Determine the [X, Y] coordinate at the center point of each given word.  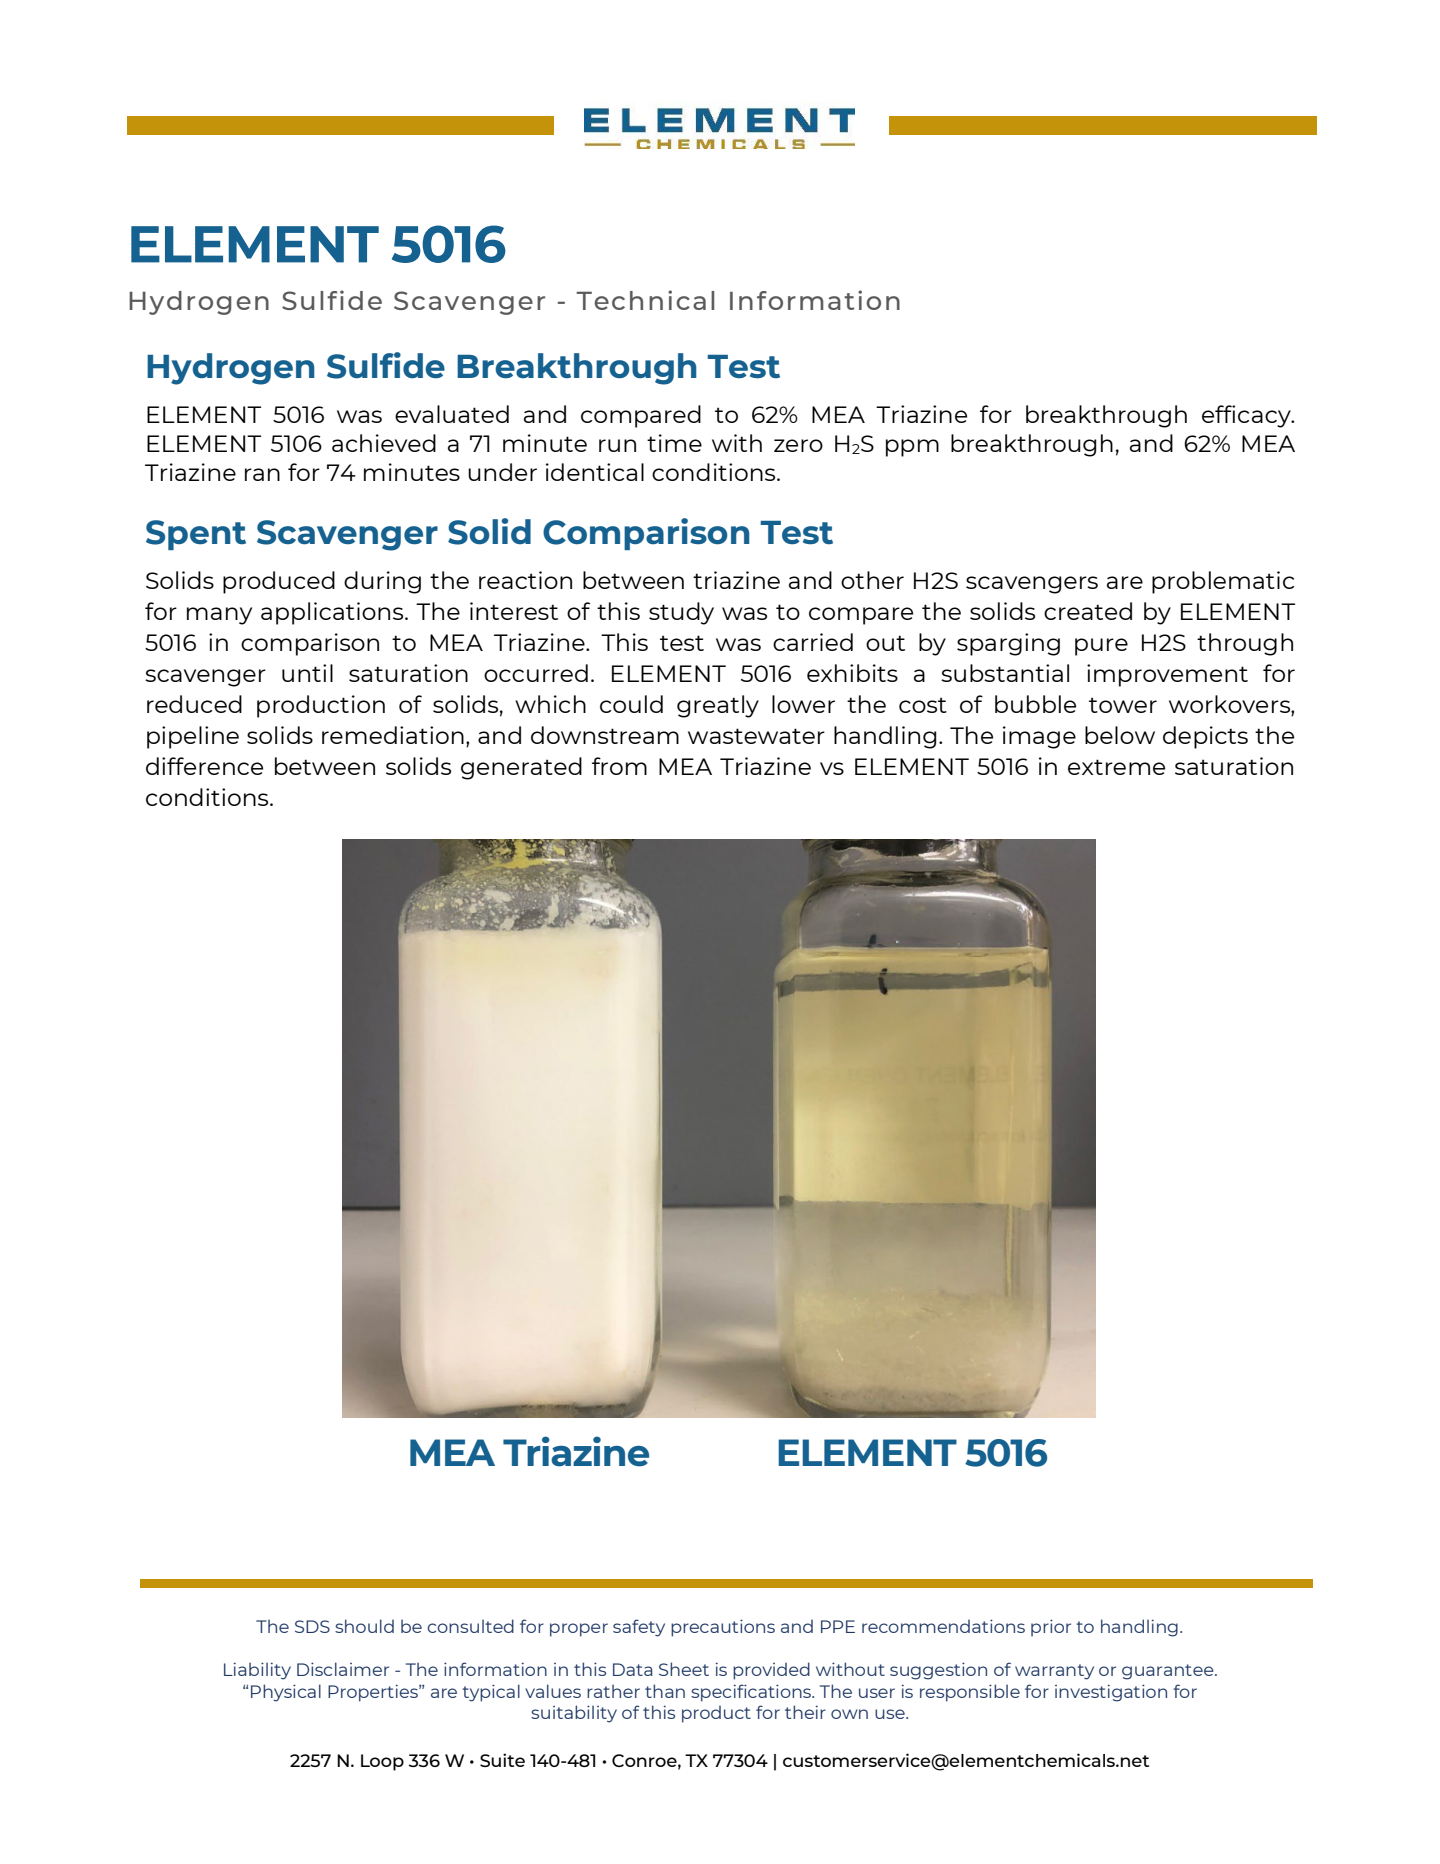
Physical [286, 1693]
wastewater [756, 736]
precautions [723, 1628]
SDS [312, 1626]
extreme [1116, 767]
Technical [645, 300]
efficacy [1247, 416]
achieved [384, 443]
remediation [393, 735]
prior [1051, 1628]
